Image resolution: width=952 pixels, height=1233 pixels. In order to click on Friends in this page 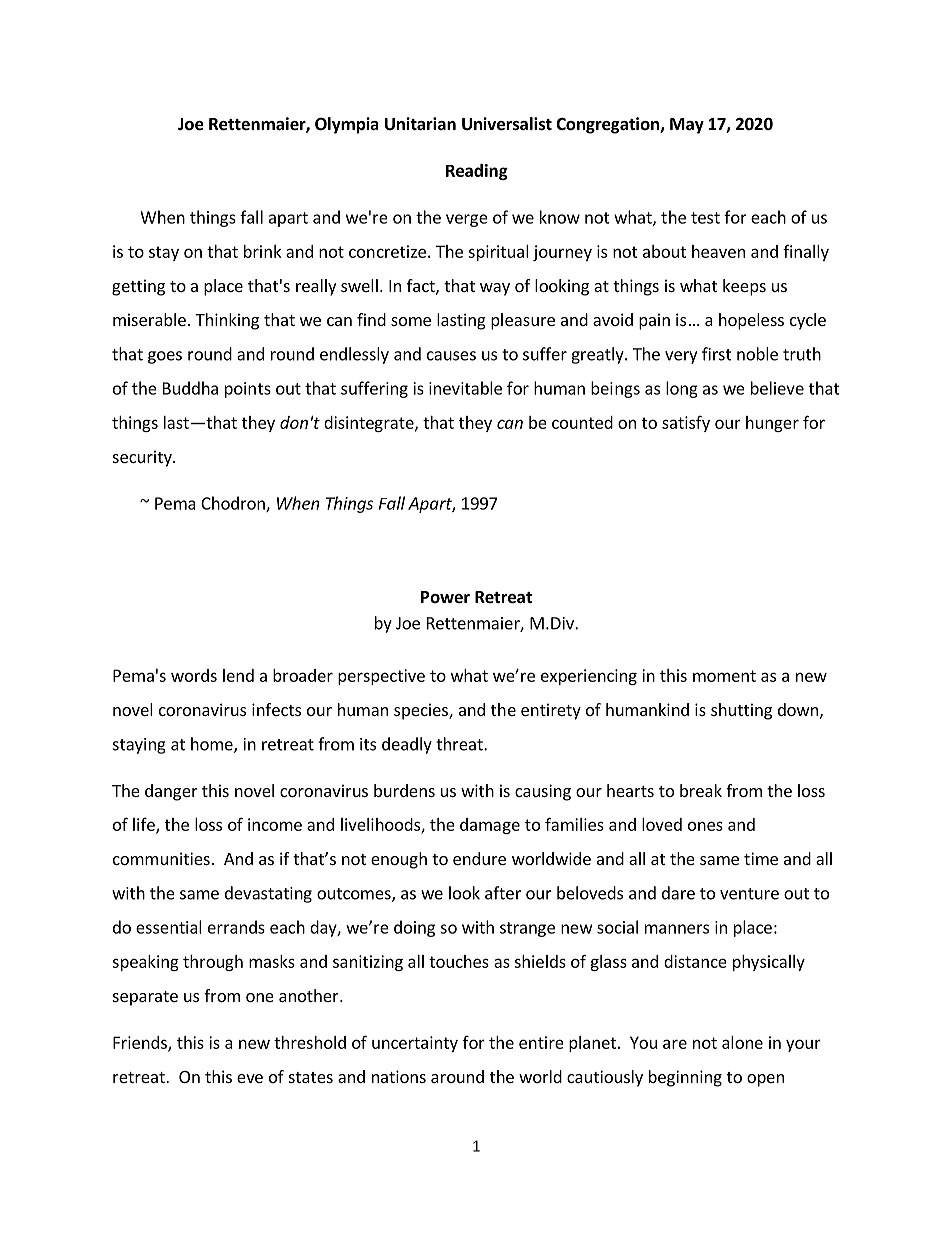, I will do `click(141, 1043)`.
